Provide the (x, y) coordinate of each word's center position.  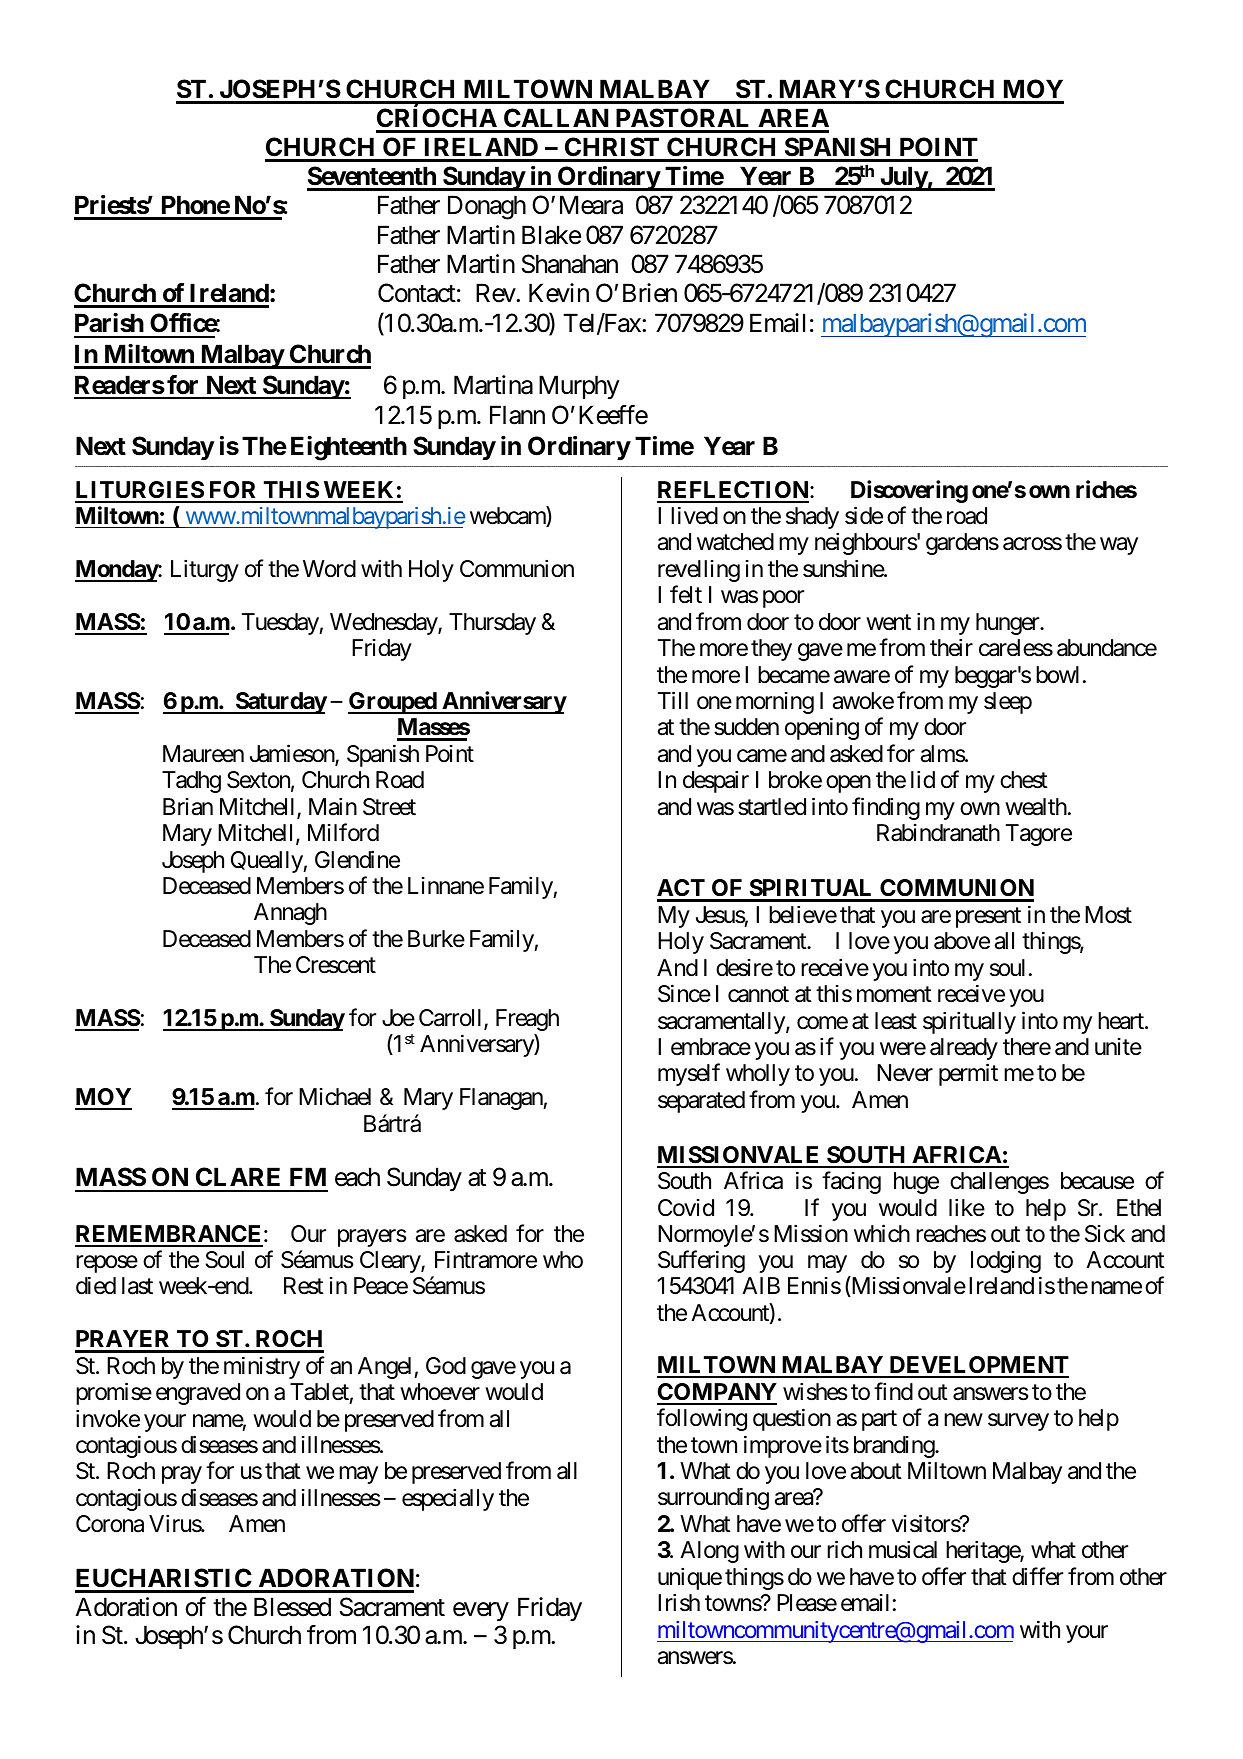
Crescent (336, 965)
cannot (758, 995)
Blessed (292, 1607)
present (988, 918)
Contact (417, 293)
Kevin (559, 293)
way (1119, 546)
